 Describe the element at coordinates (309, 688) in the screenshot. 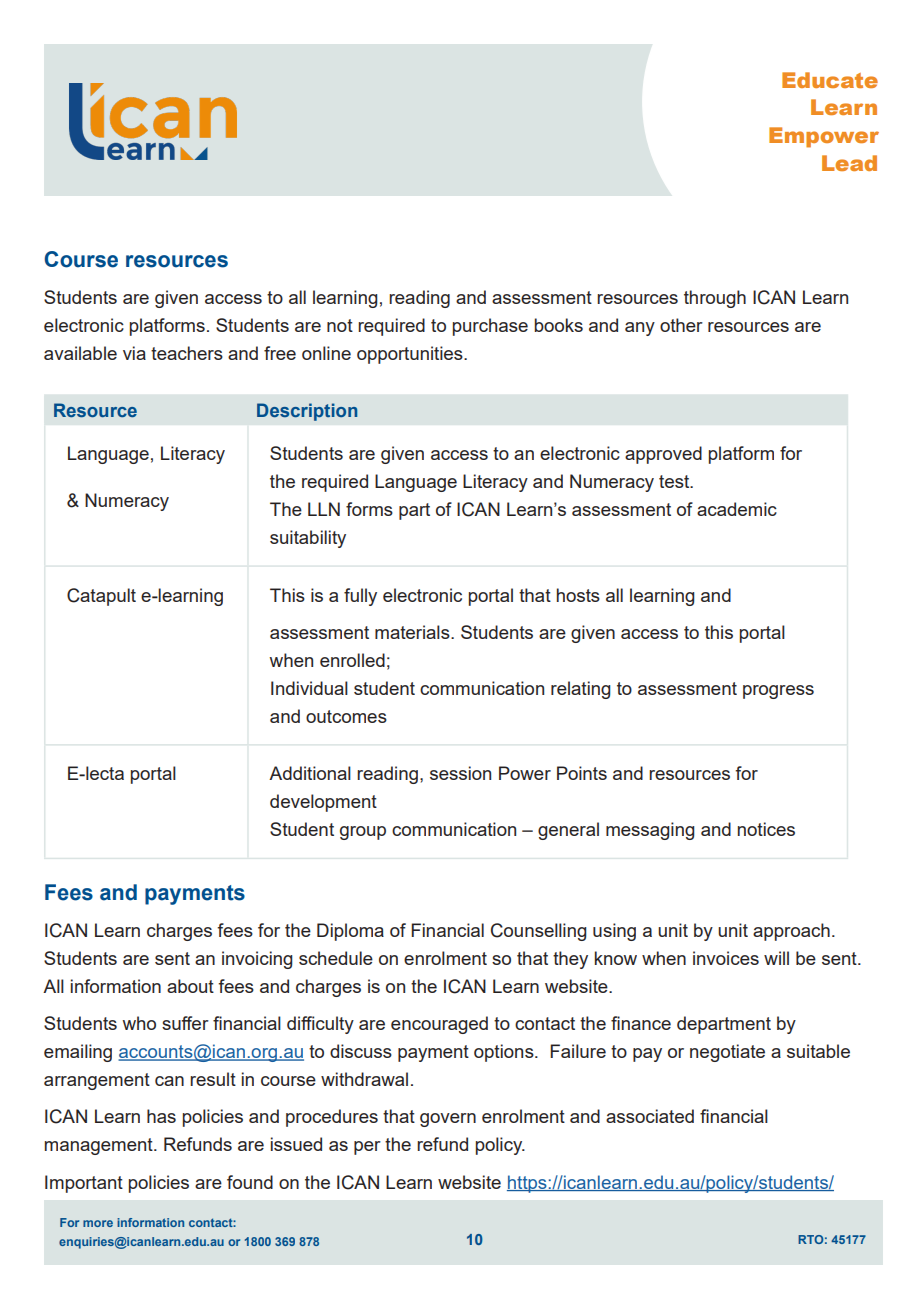

I see `Individual` at that location.
